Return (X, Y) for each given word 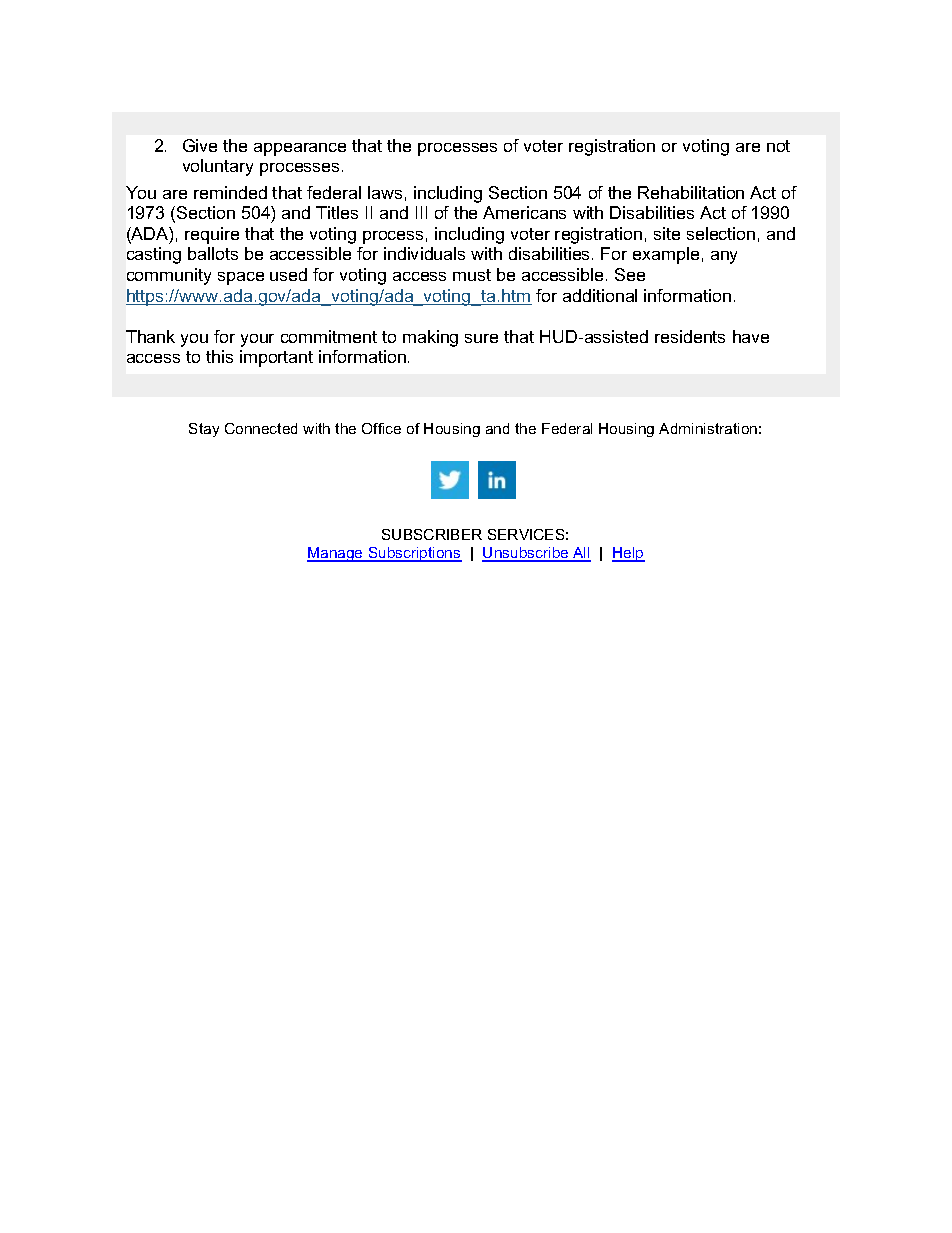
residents (690, 336)
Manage (336, 554)
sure (481, 338)
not (778, 146)
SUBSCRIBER (432, 534)
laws (385, 192)
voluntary (218, 167)
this (219, 356)
